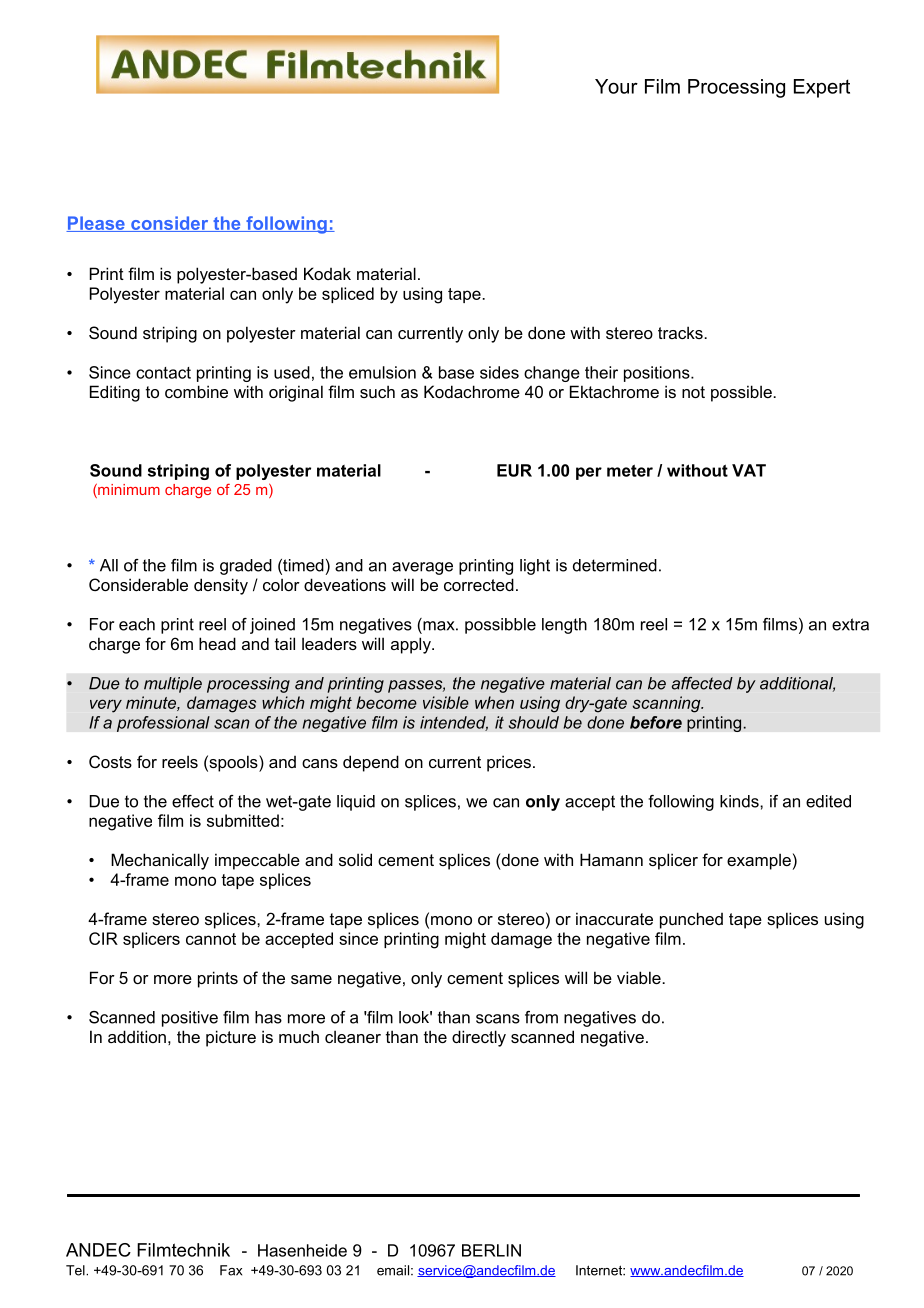 The height and width of the screenshot is (1308, 924). What do you see at coordinates (702, 683) in the screenshot?
I see `affected` at bounding box center [702, 683].
